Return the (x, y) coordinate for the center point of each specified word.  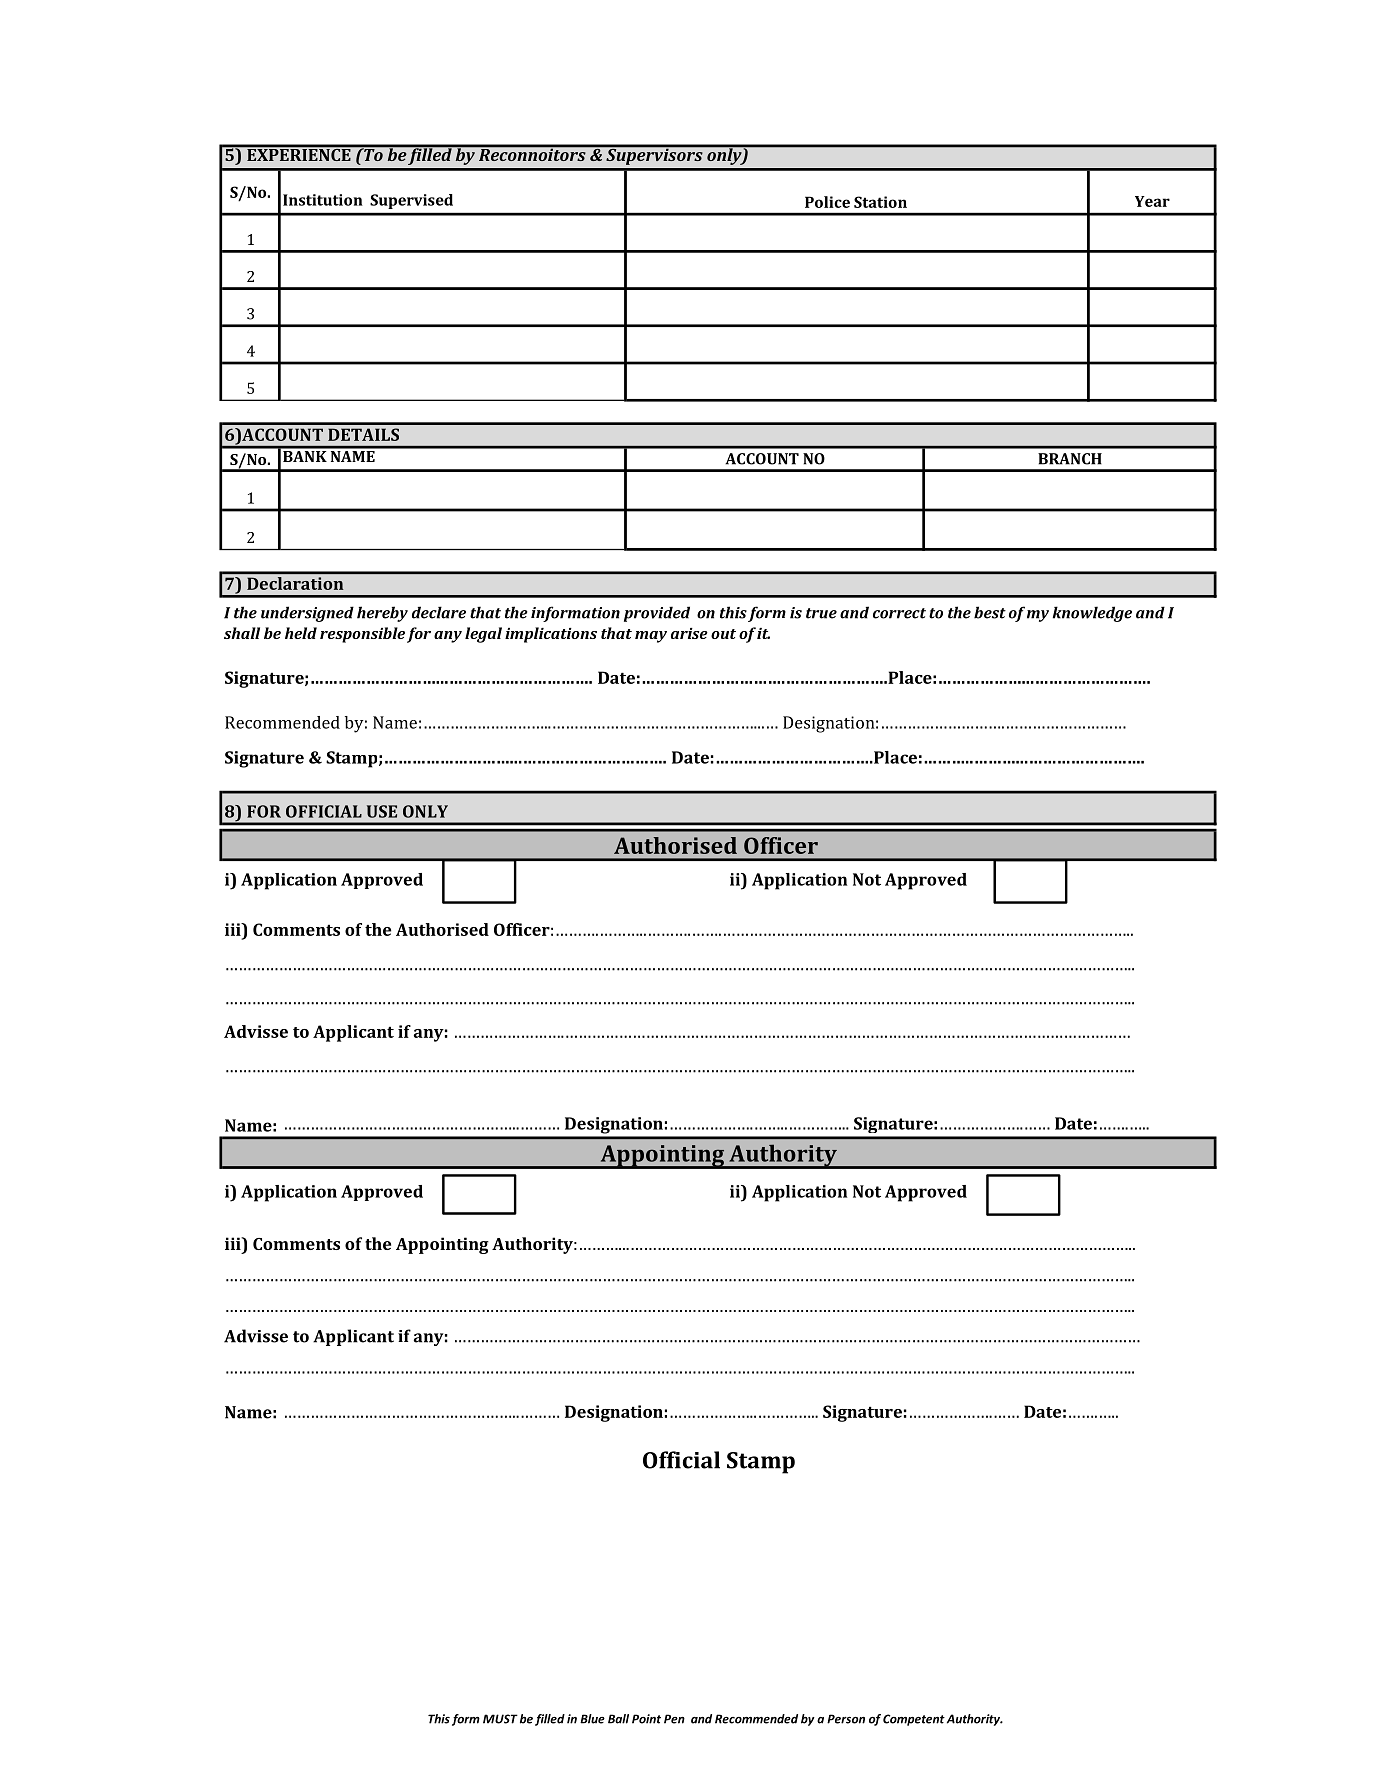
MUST (500, 1719)
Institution (323, 200)
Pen (674, 1719)
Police (827, 202)
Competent (914, 1720)
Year (1152, 201)
